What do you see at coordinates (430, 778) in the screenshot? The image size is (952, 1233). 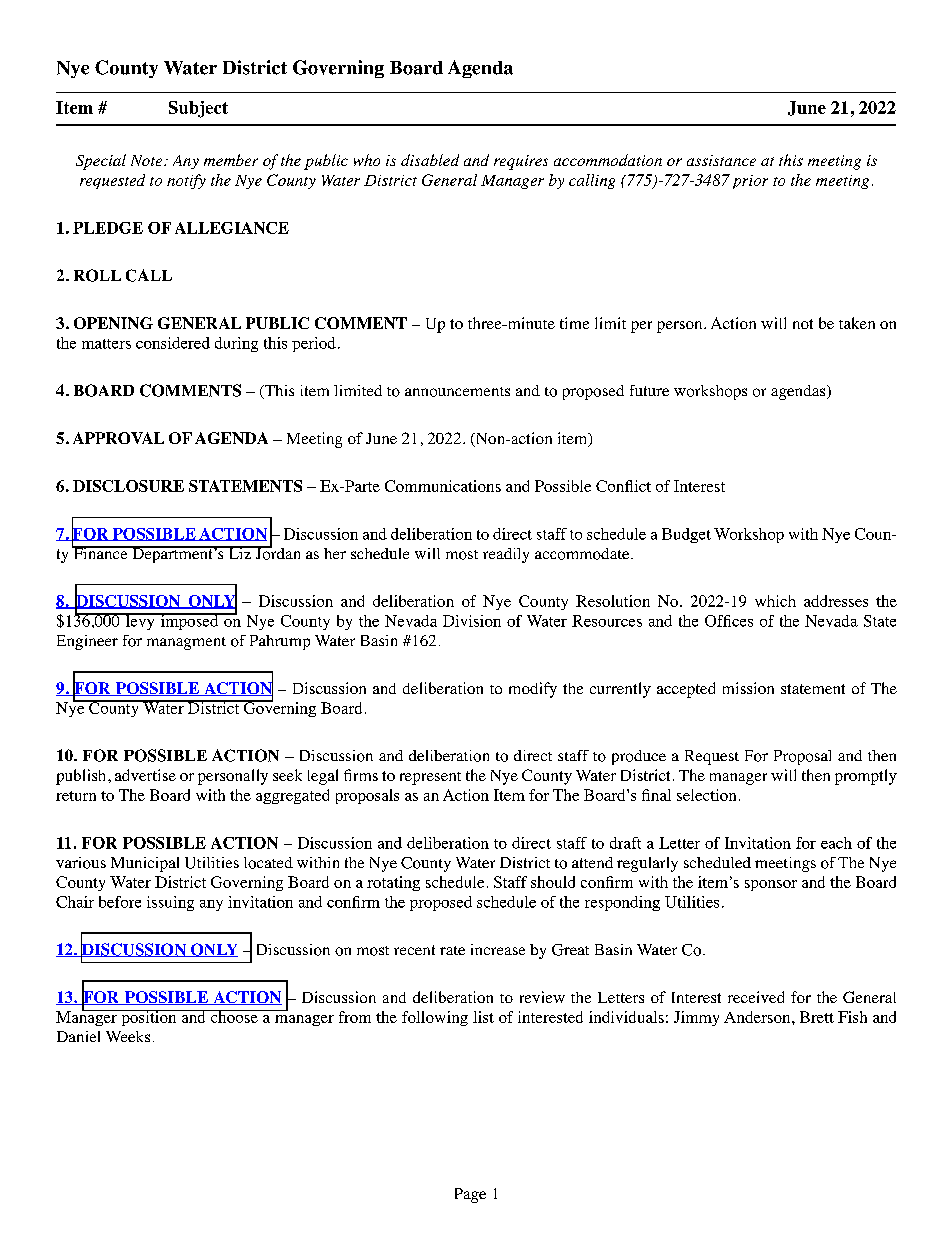 I see `represent` at bounding box center [430, 778].
